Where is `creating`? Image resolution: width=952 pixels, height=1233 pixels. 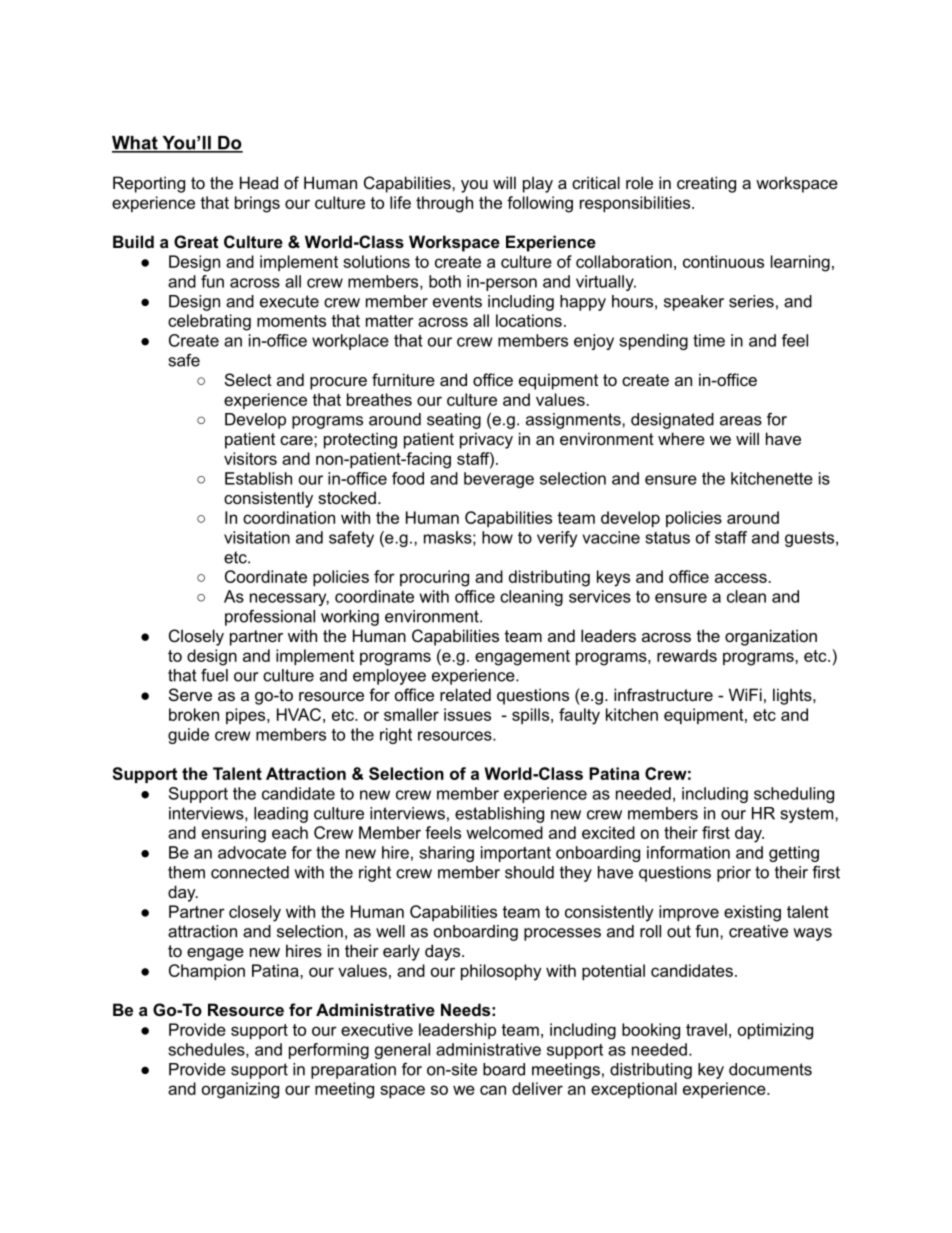 creating is located at coordinates (706, 184).
